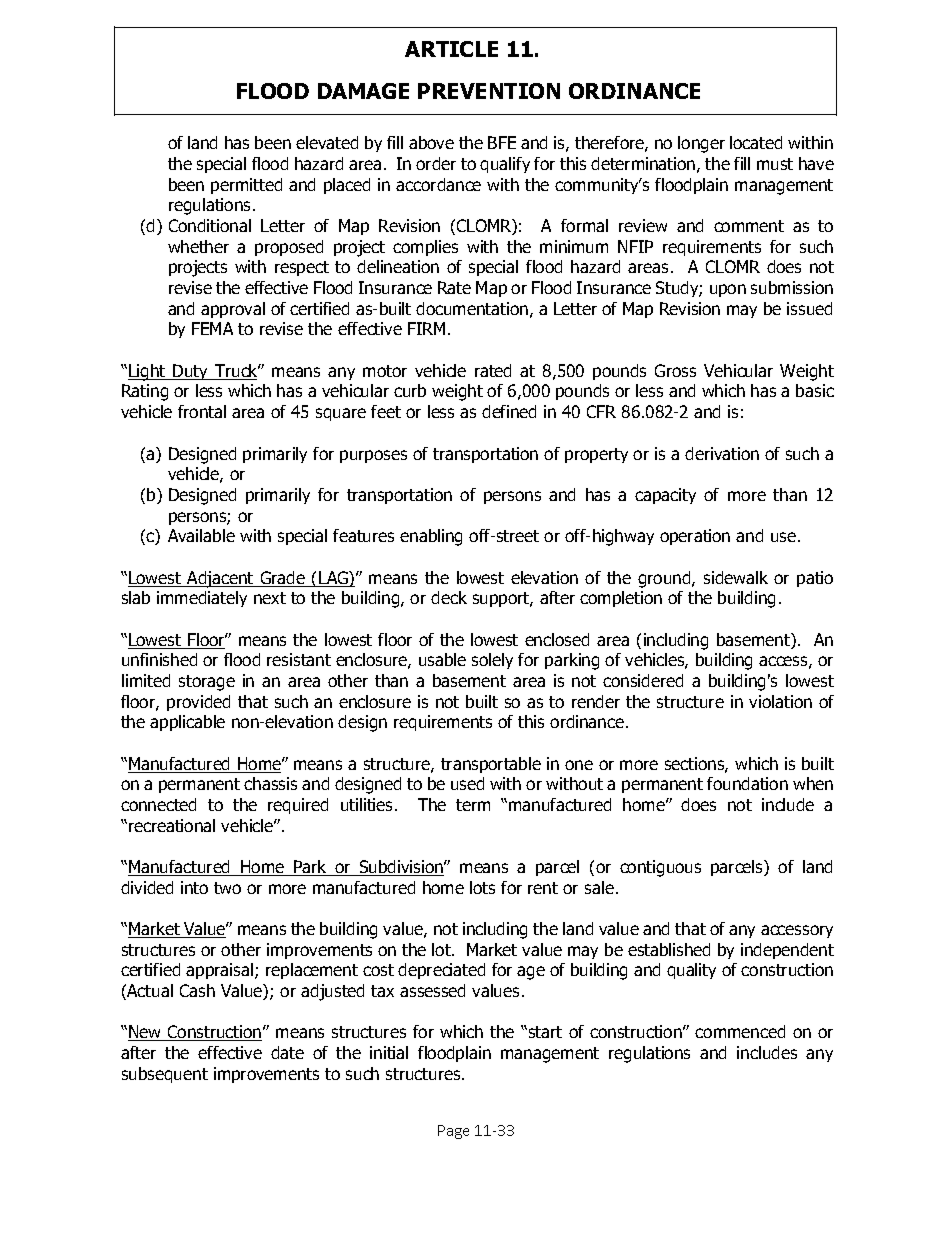 The width and height of the image is (952, 1233). What do you see at coordinates (327, 142) in the image?
I see `elevated` at bounding box center [327, 142].
